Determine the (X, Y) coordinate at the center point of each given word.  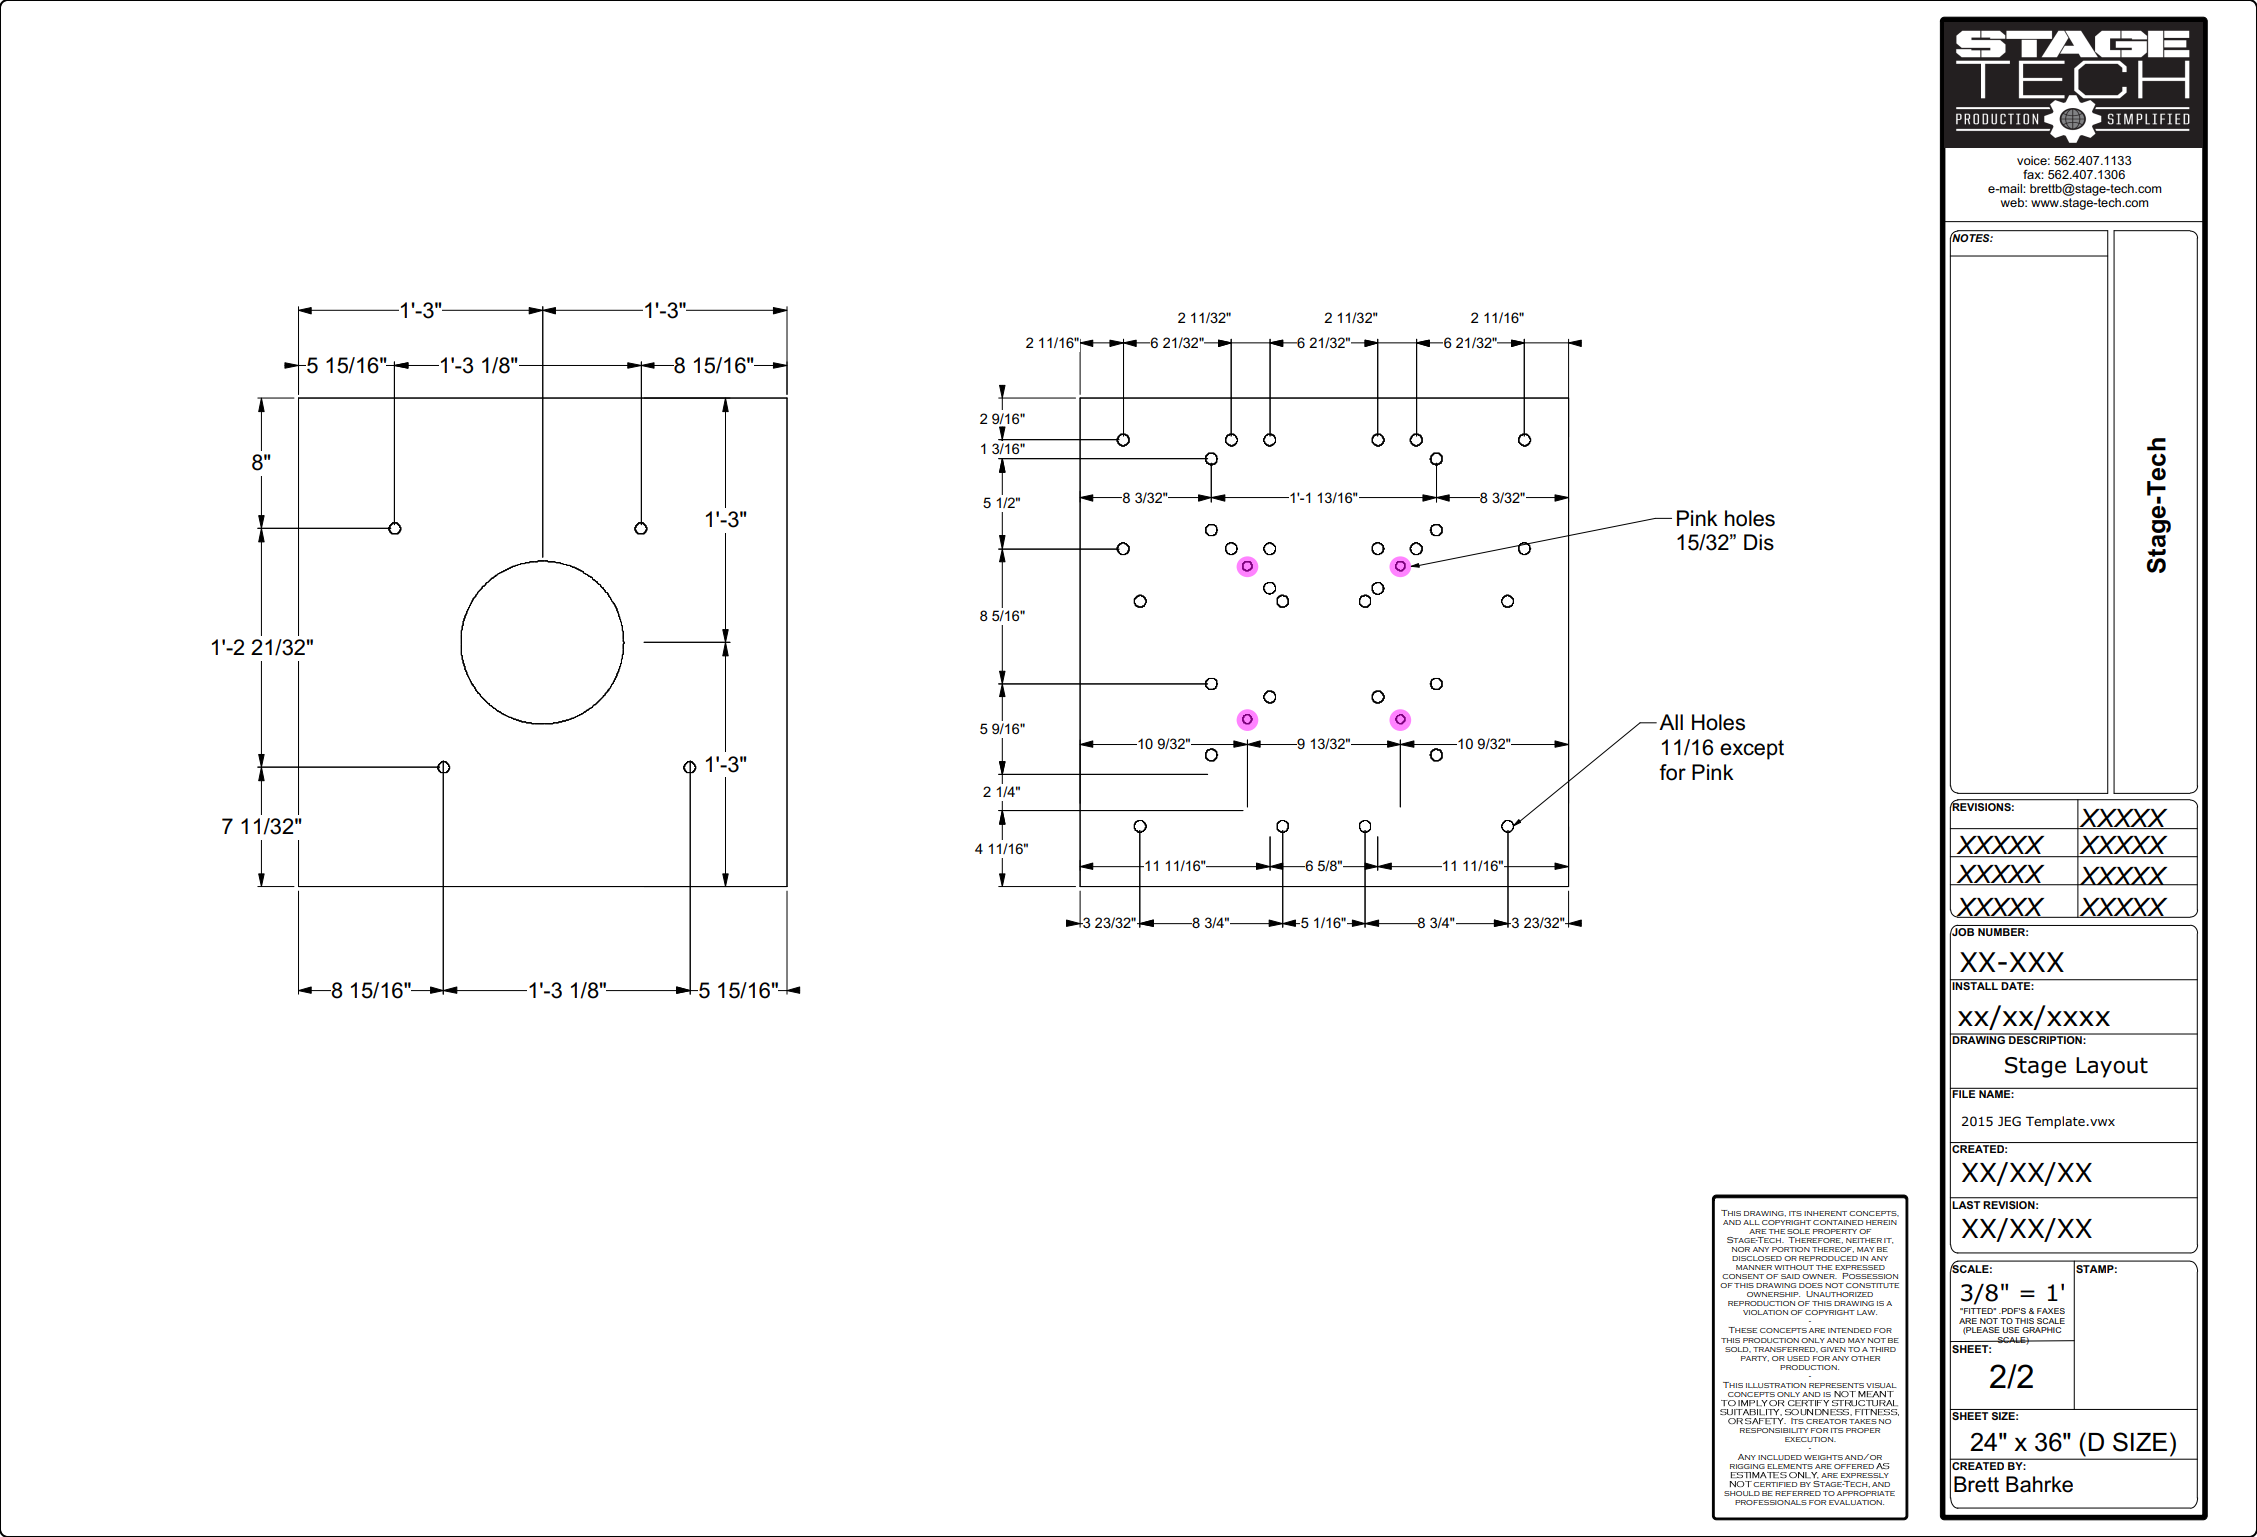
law (1867, 1312)
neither (1864, 1240)
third (1883, 1349)
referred (1798, 1493)
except (1752, 750)
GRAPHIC (2041, 1330)
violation (1765, 1312)
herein (1881, 1222)
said (1790, 1276)
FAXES (2051, 1311)
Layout (2112, 1067)
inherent (1825, 1213)
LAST (1967, 1203)
